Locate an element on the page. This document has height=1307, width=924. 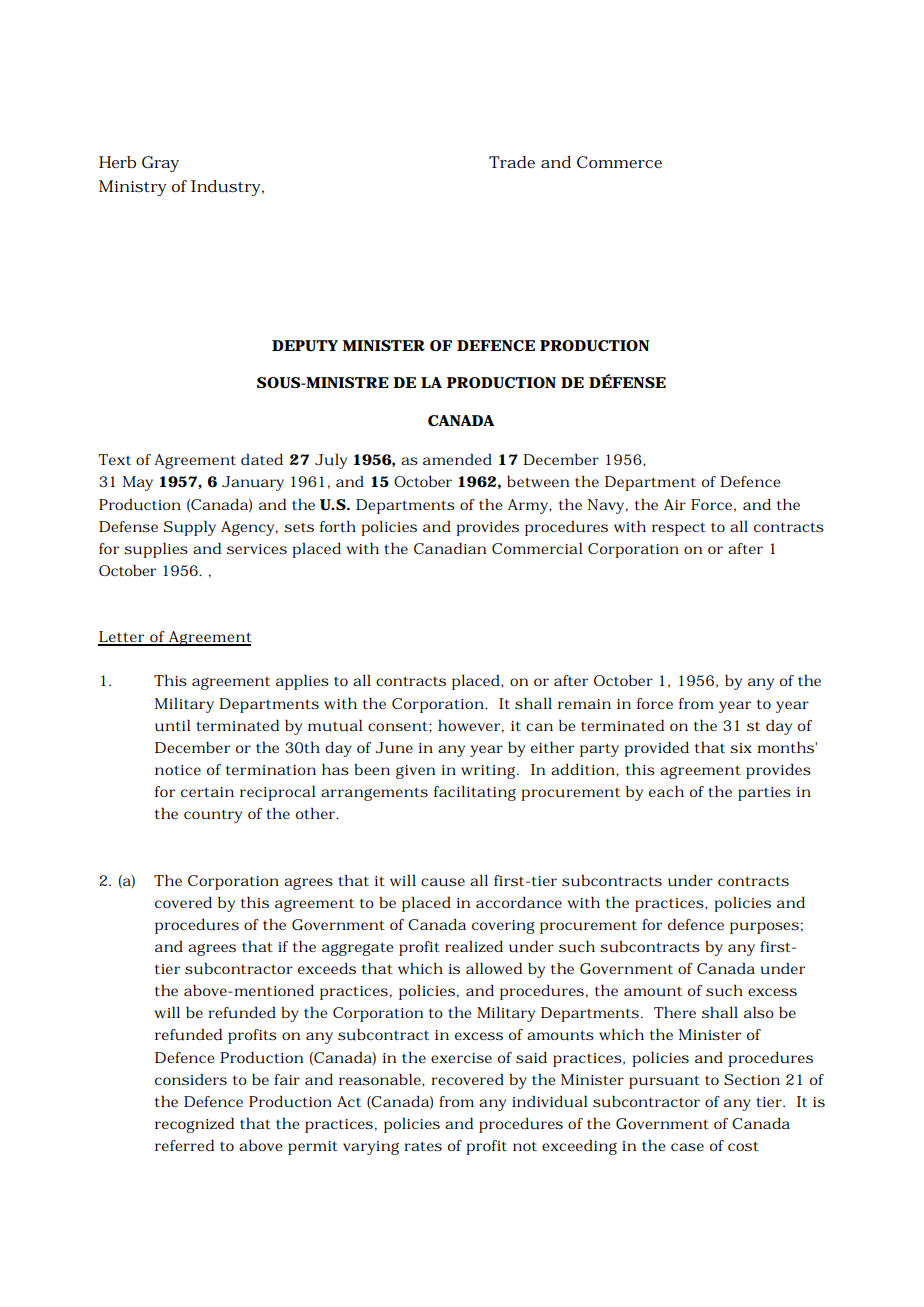
case is located at coordinates (687, 1147).
